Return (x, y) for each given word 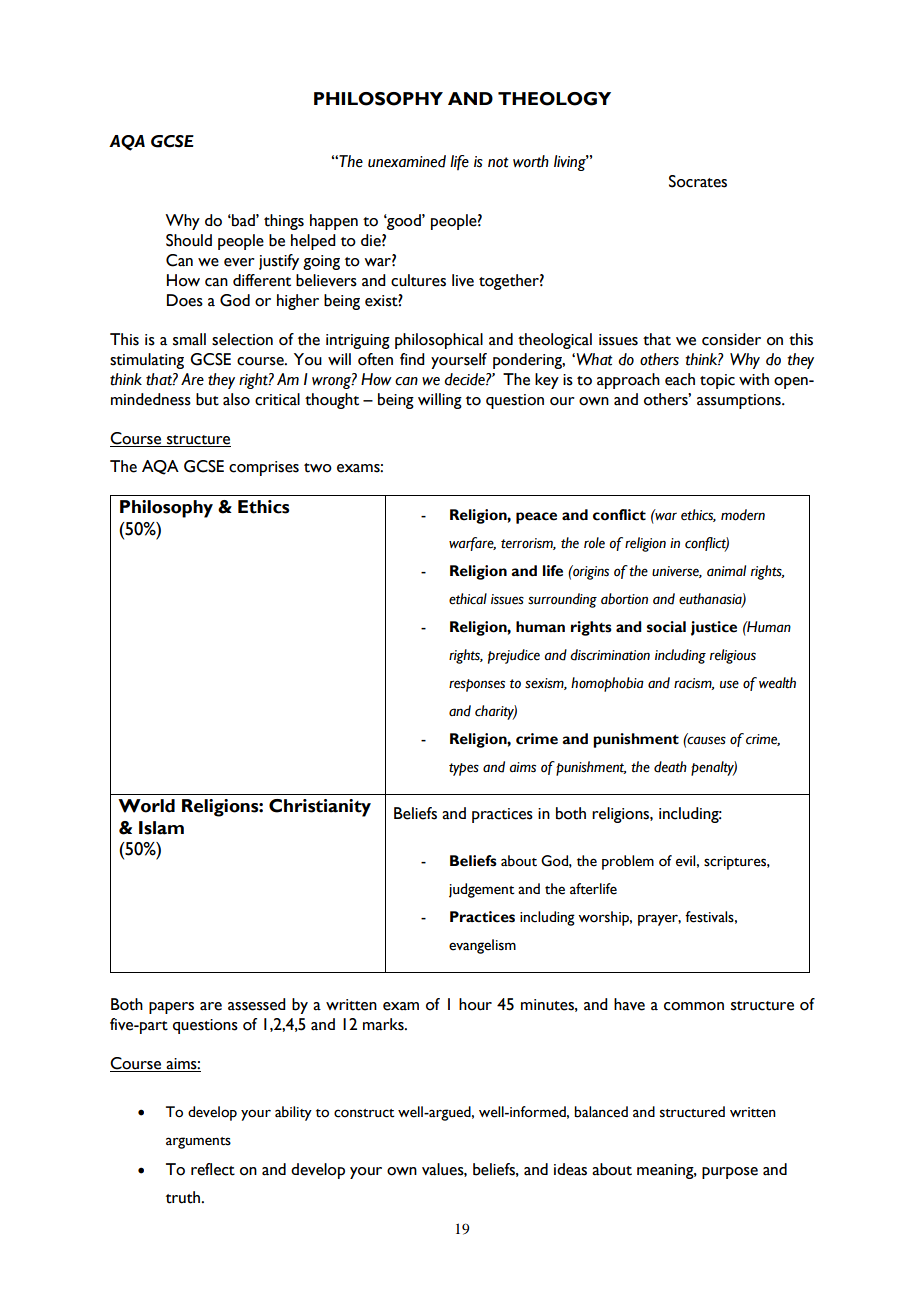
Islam (161, 828)
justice (714, 628)
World (146, 806)
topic (717, 381)
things (284, 222)
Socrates (698, 181)
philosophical (439, 341)
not (498, 162)
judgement (482, 890)
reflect (213, 1169)
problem (628, 862)
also (236, 399)
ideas (570, 1169)
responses (477, 685)
